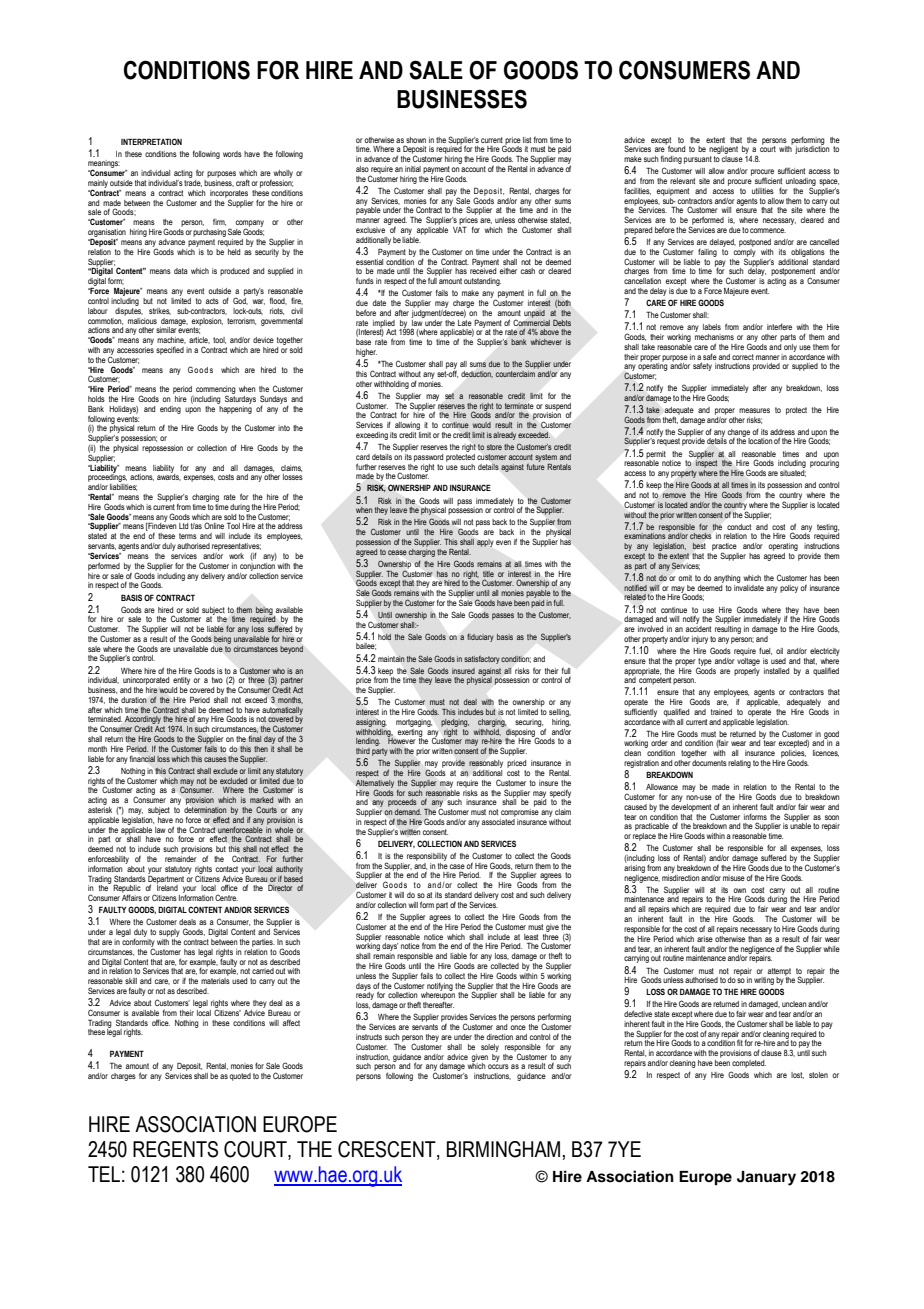  I want to click on contact, so click(227, 869).
